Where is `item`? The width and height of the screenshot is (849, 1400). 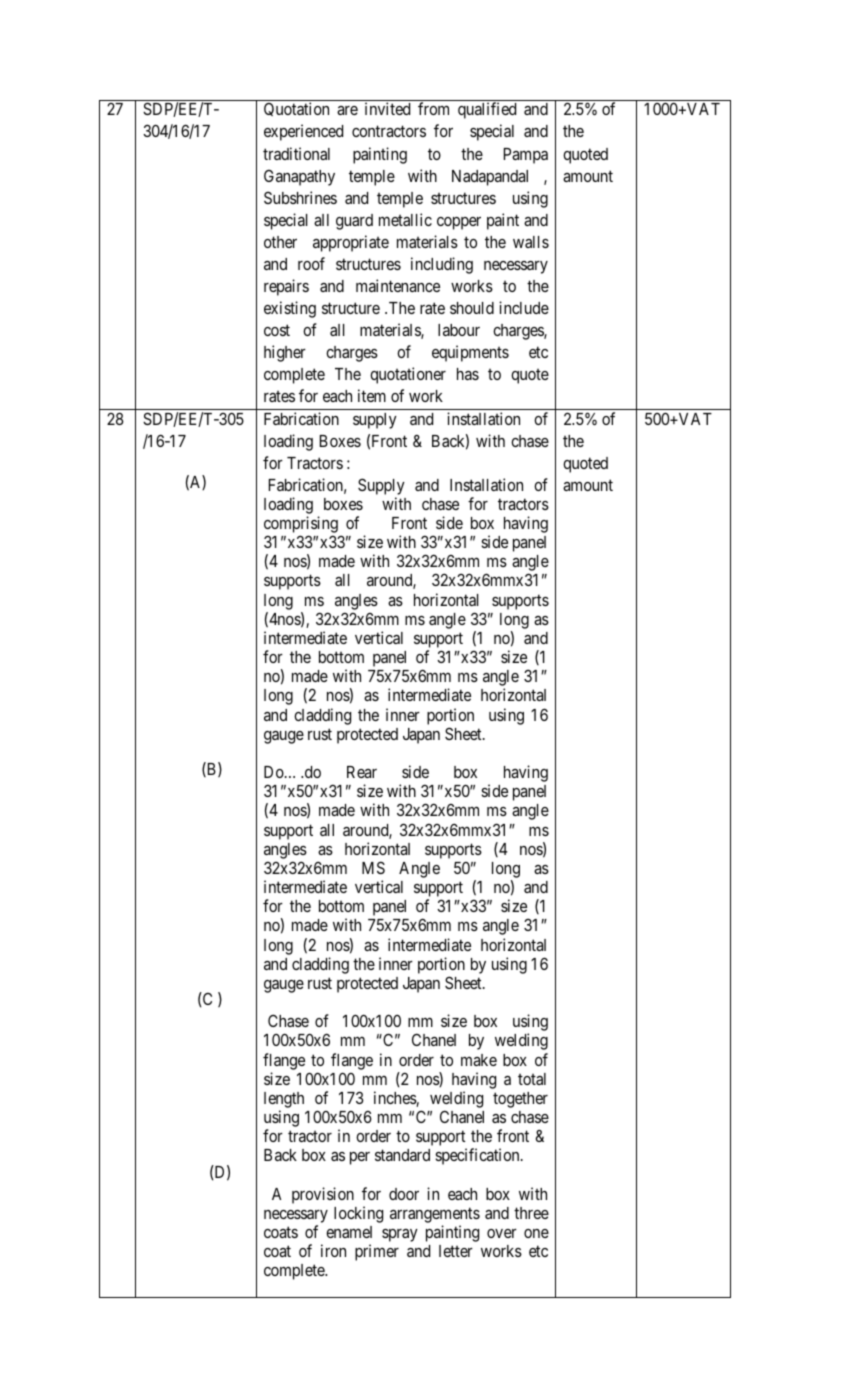
item is located at coordinates (372, 395).
